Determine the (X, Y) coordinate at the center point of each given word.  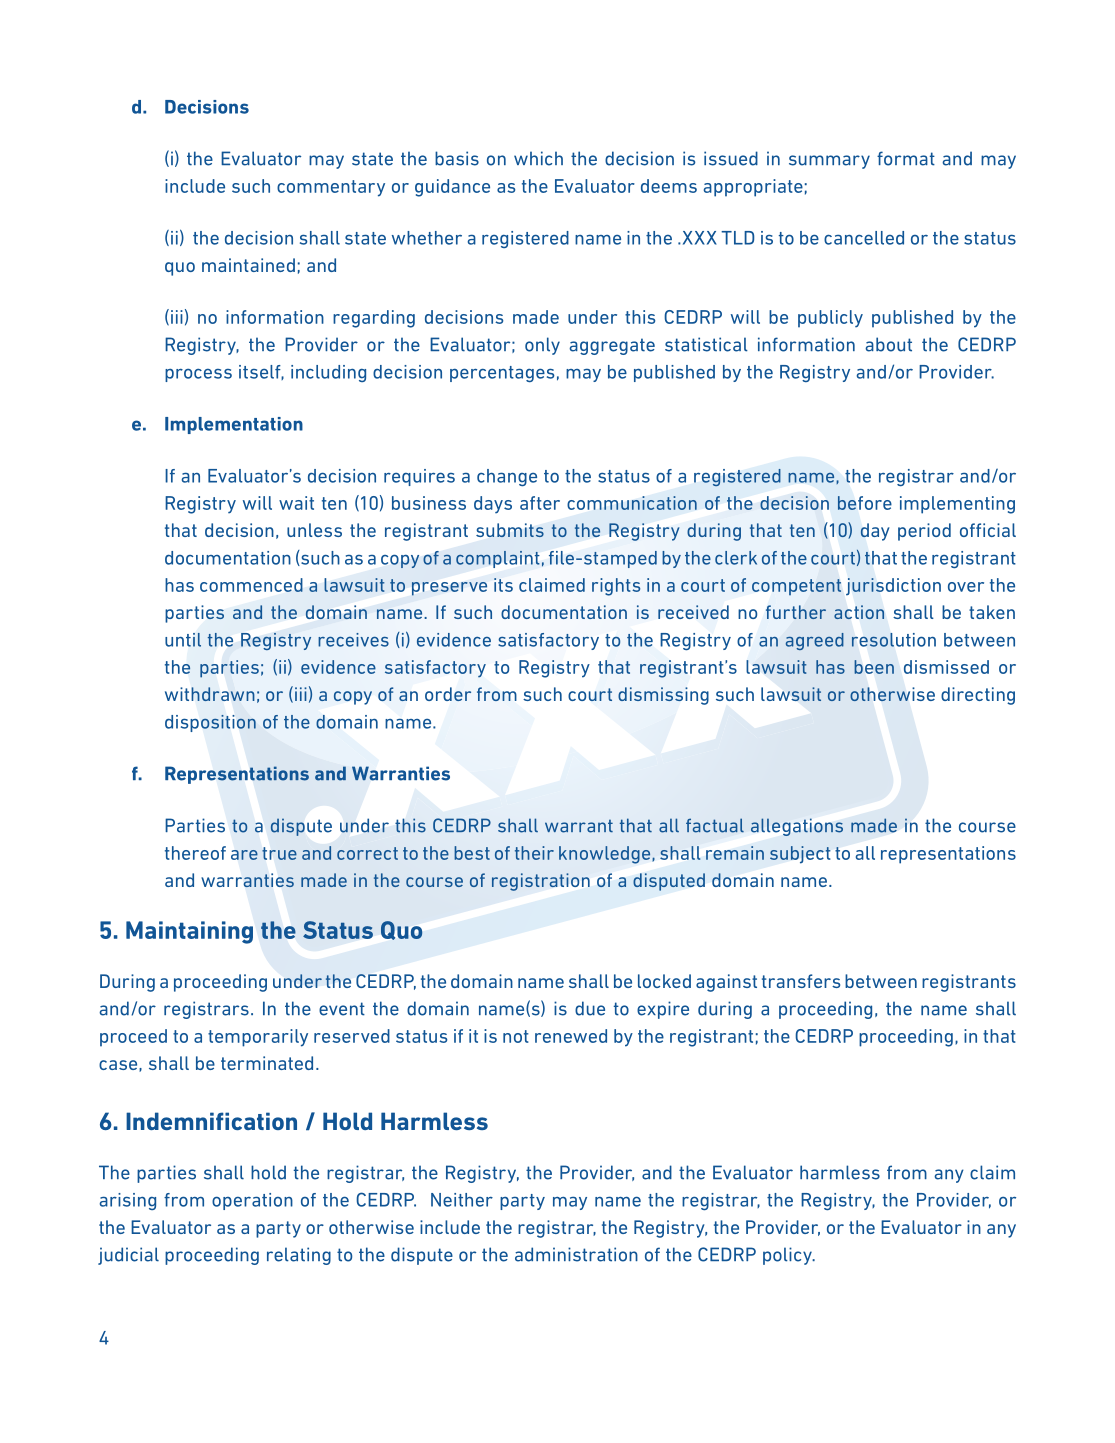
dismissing (663, 696)
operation (252, 1201)
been (874, 667)
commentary (331, 188)
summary (829, 162)
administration (576, 1254)
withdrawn (210, 694)
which (538, 158)
